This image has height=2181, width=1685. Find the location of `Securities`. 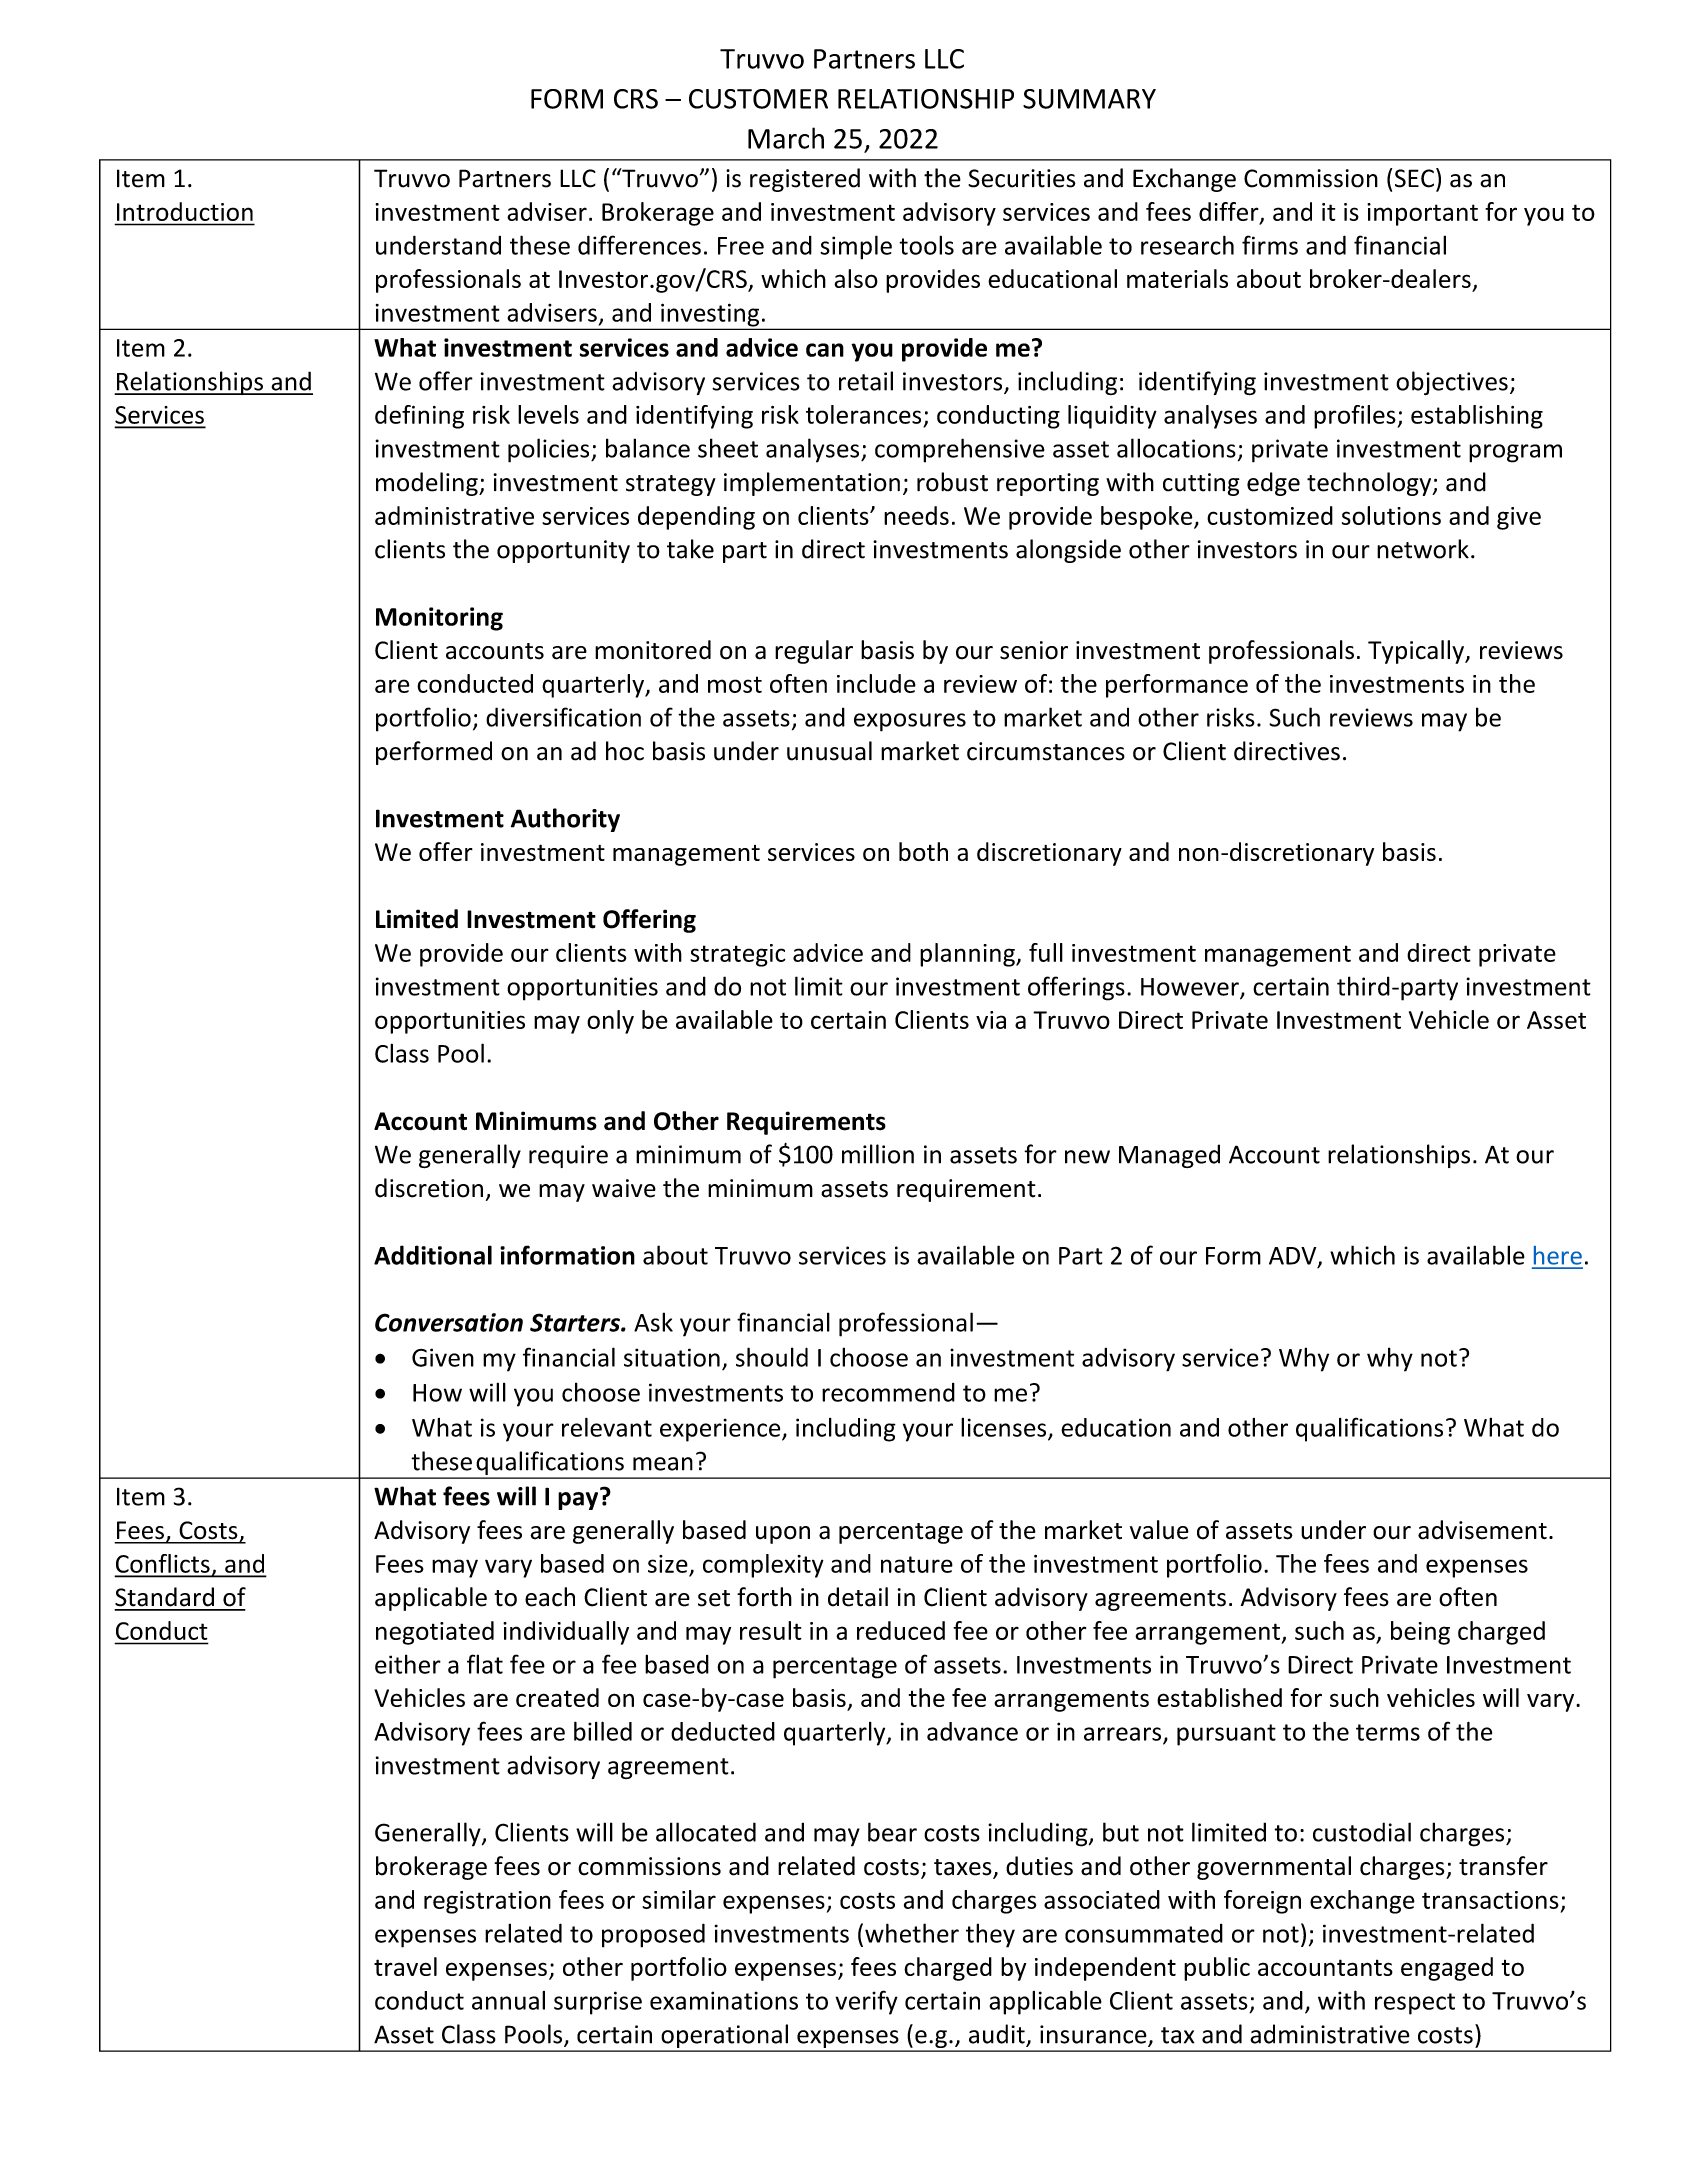

Securities is located at coordinates (1022, 178).
